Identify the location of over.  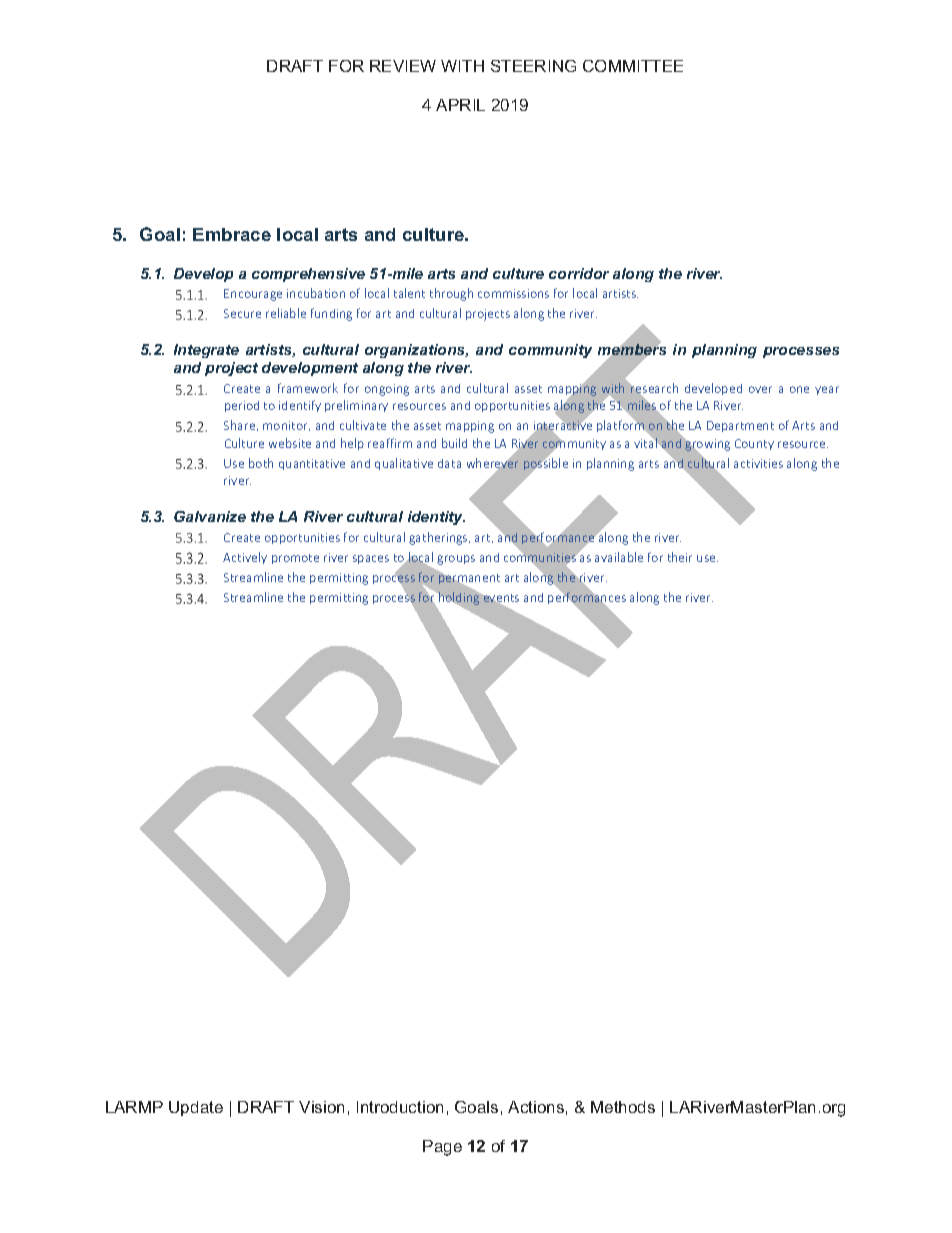
(760, 389).
